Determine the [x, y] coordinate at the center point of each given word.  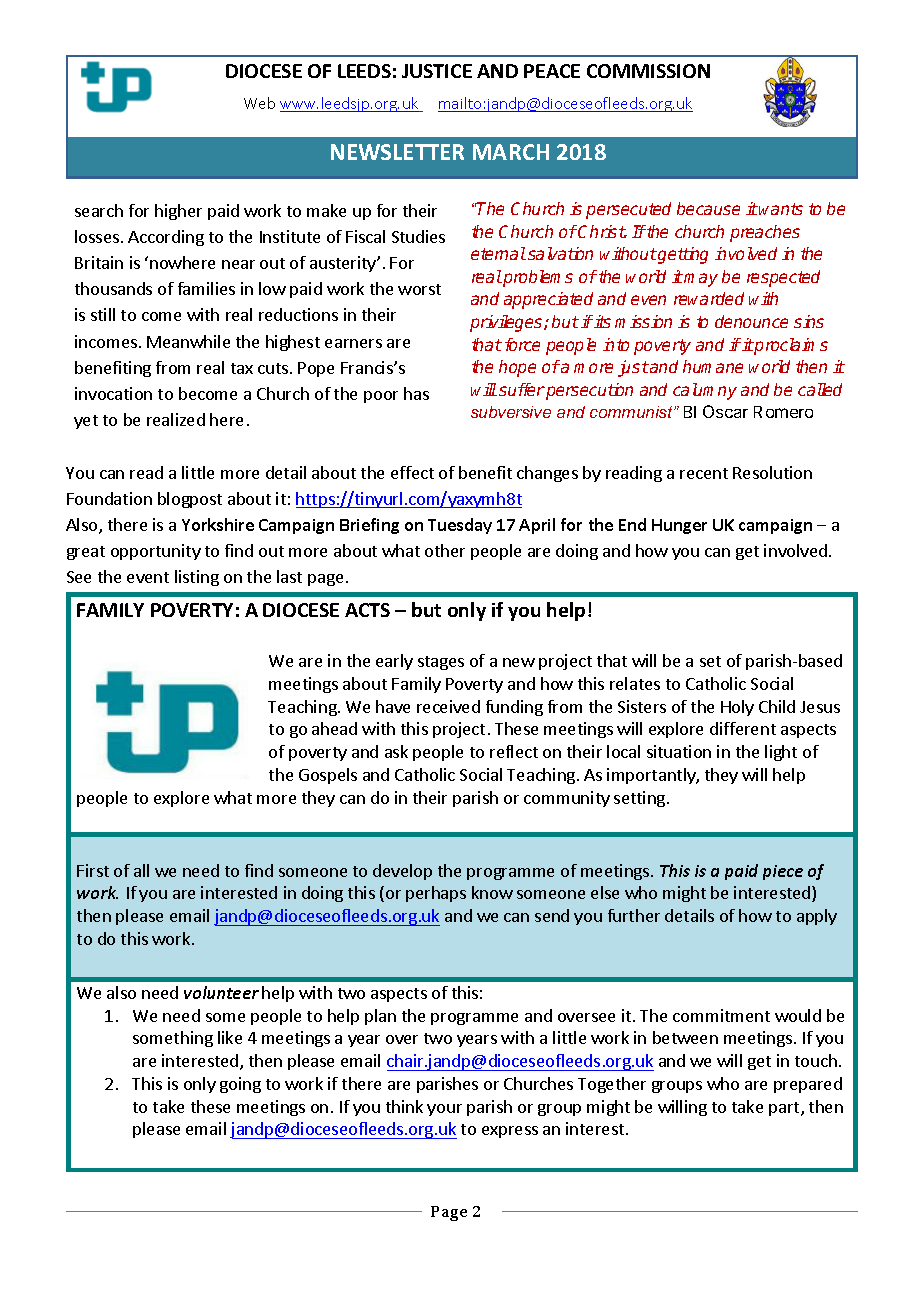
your [444, 1110]
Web [259, 103]
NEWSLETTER [397, 152]
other [445, 550]
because [708, 208]
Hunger [679, 526]
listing [197, 578]
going [240, 1085]
